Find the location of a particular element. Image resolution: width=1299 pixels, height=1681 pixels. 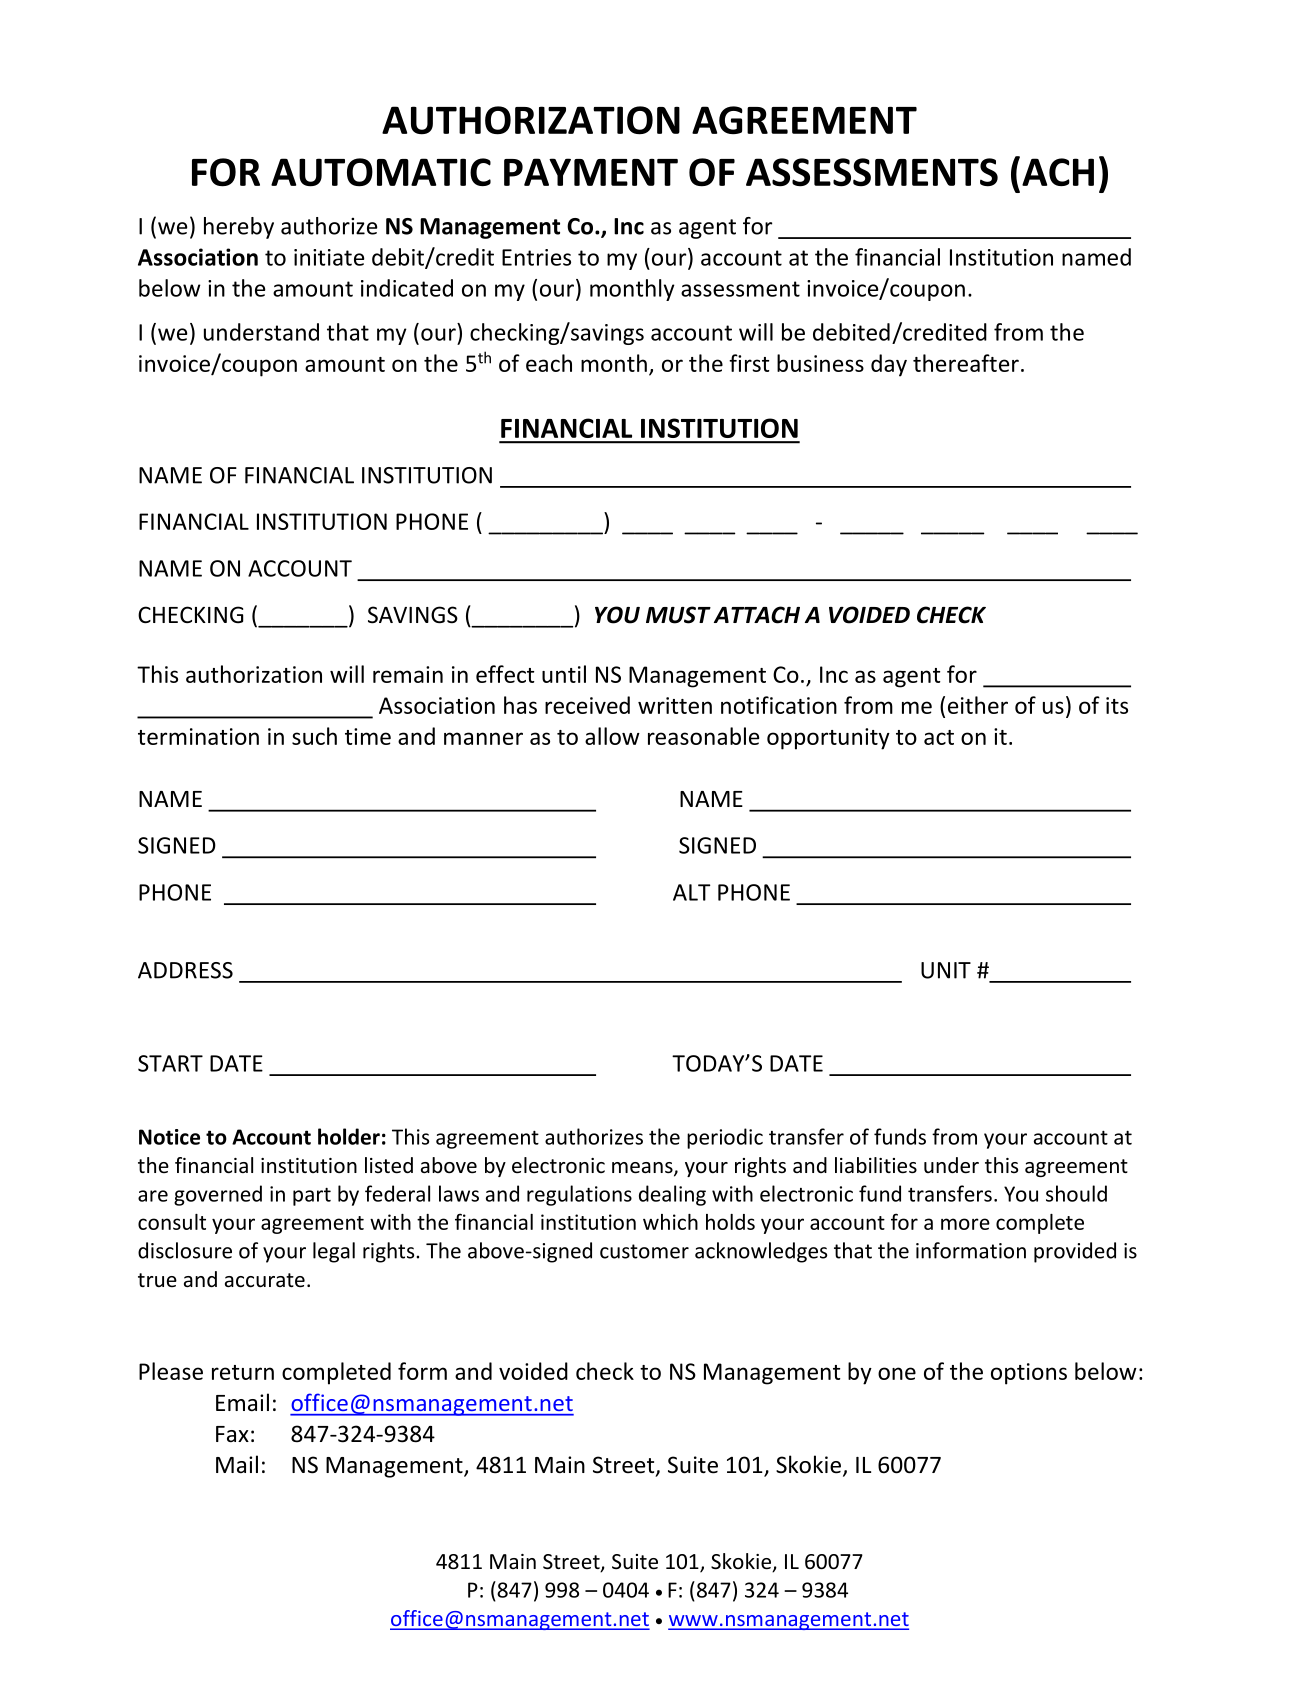

thereafter is located at coordinates (966, 363).
